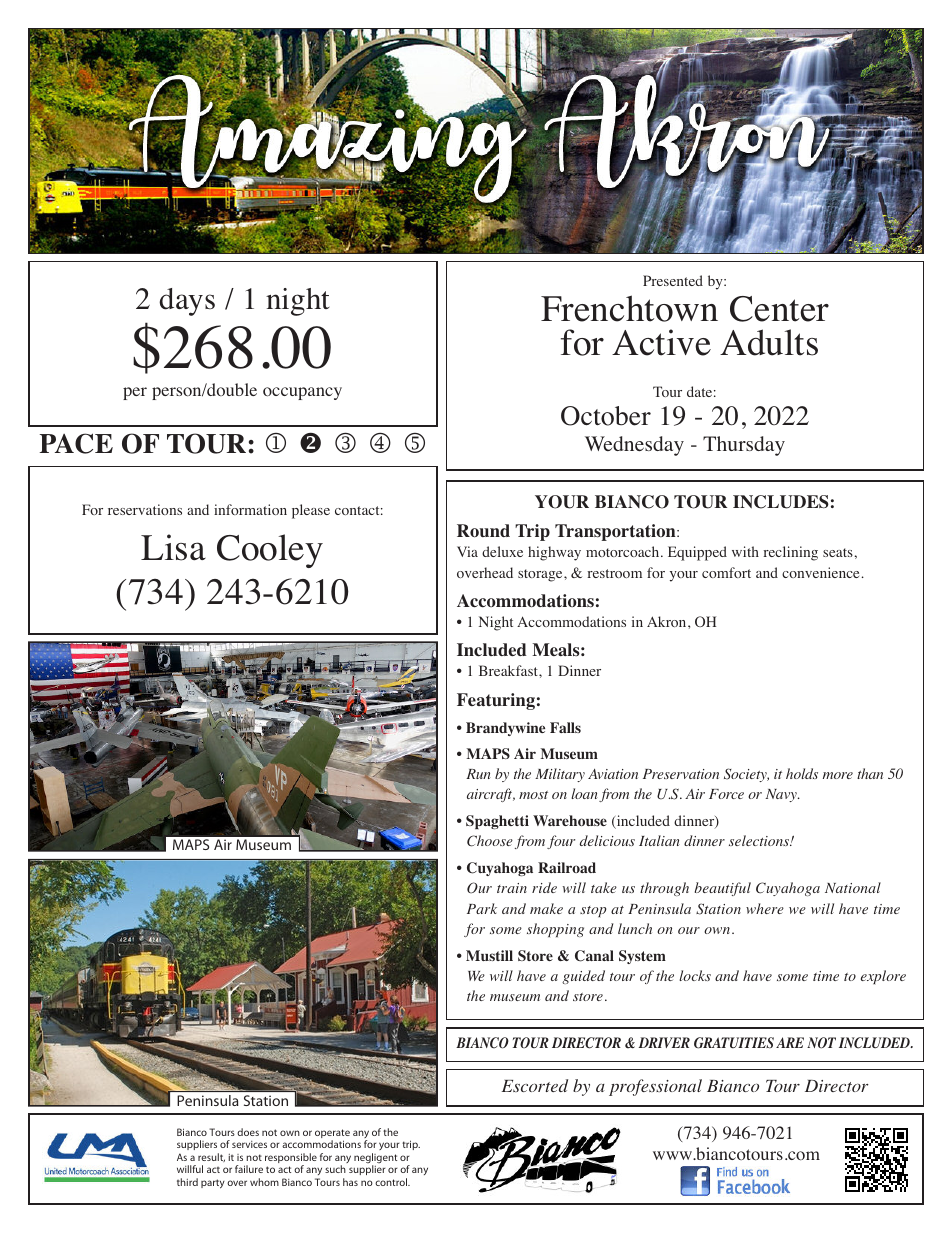 The height and width of the document is (1233, 952). I want to click on Round, so click(483, 531).
